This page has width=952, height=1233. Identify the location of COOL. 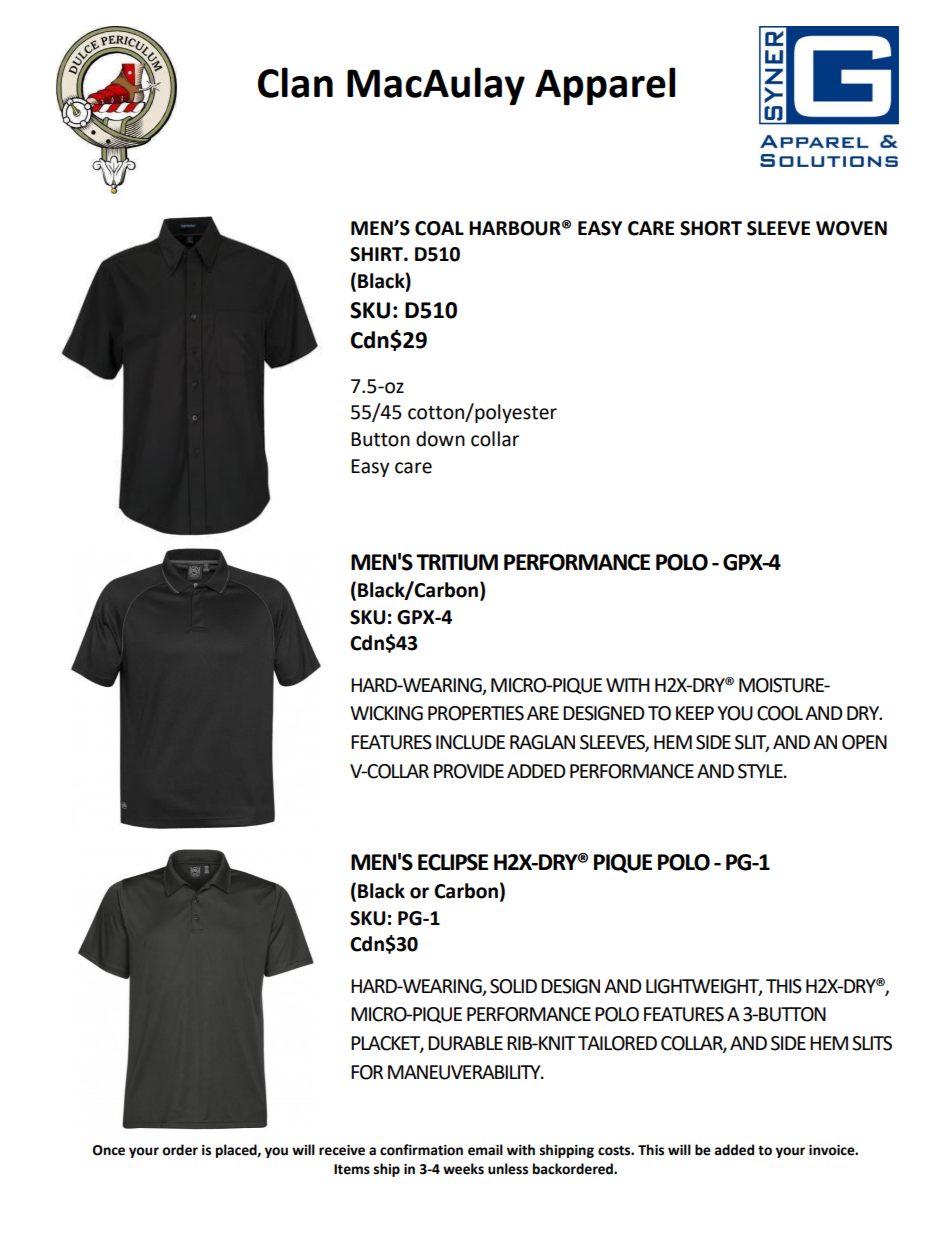
(780, 713).
